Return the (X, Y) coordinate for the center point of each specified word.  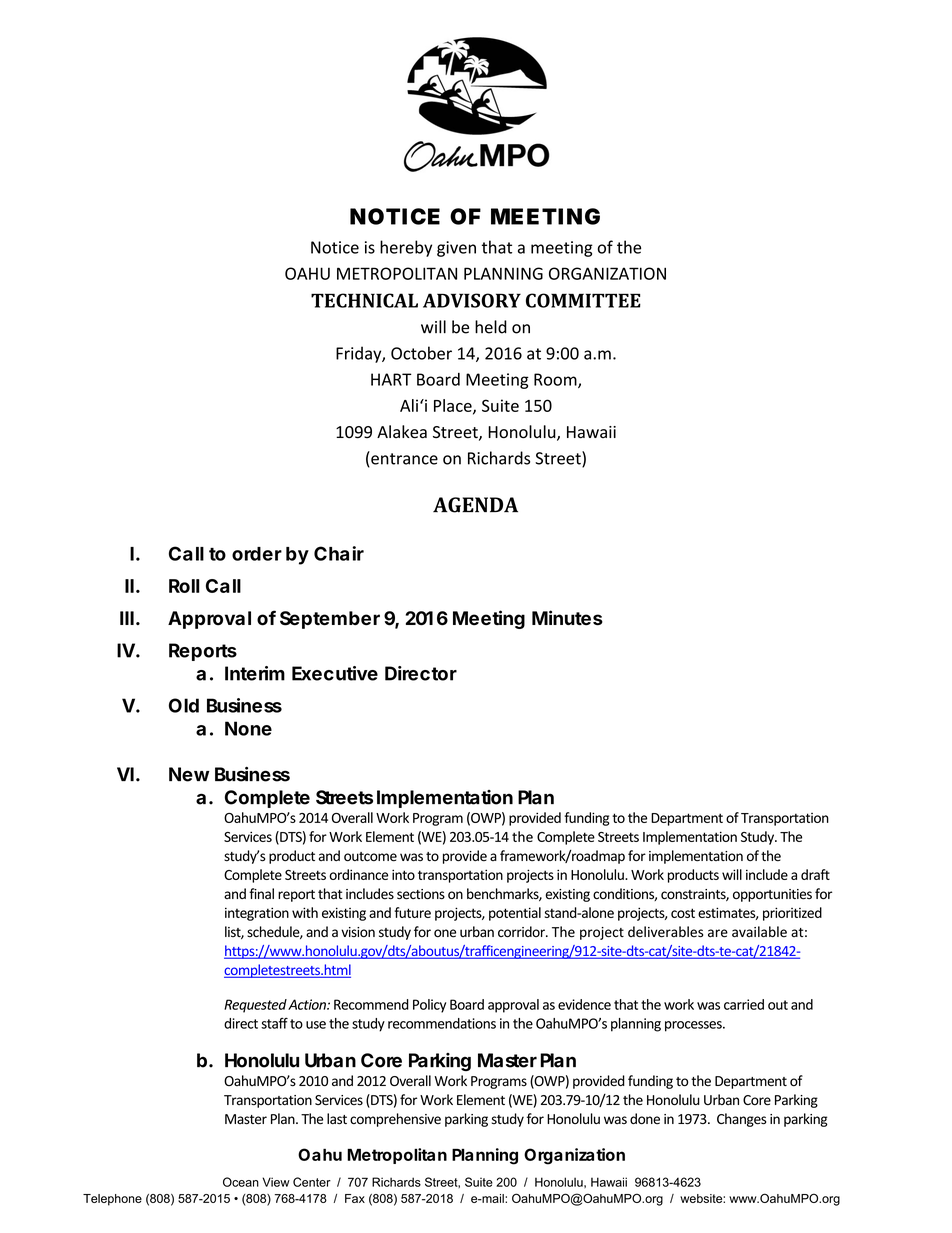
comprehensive (395, 1120)
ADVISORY (472, 300)
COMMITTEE (583, 300)
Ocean (241, 1182)
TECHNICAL (364, 300)
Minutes (567, 618)
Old (184, 705)
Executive (335, 673)
